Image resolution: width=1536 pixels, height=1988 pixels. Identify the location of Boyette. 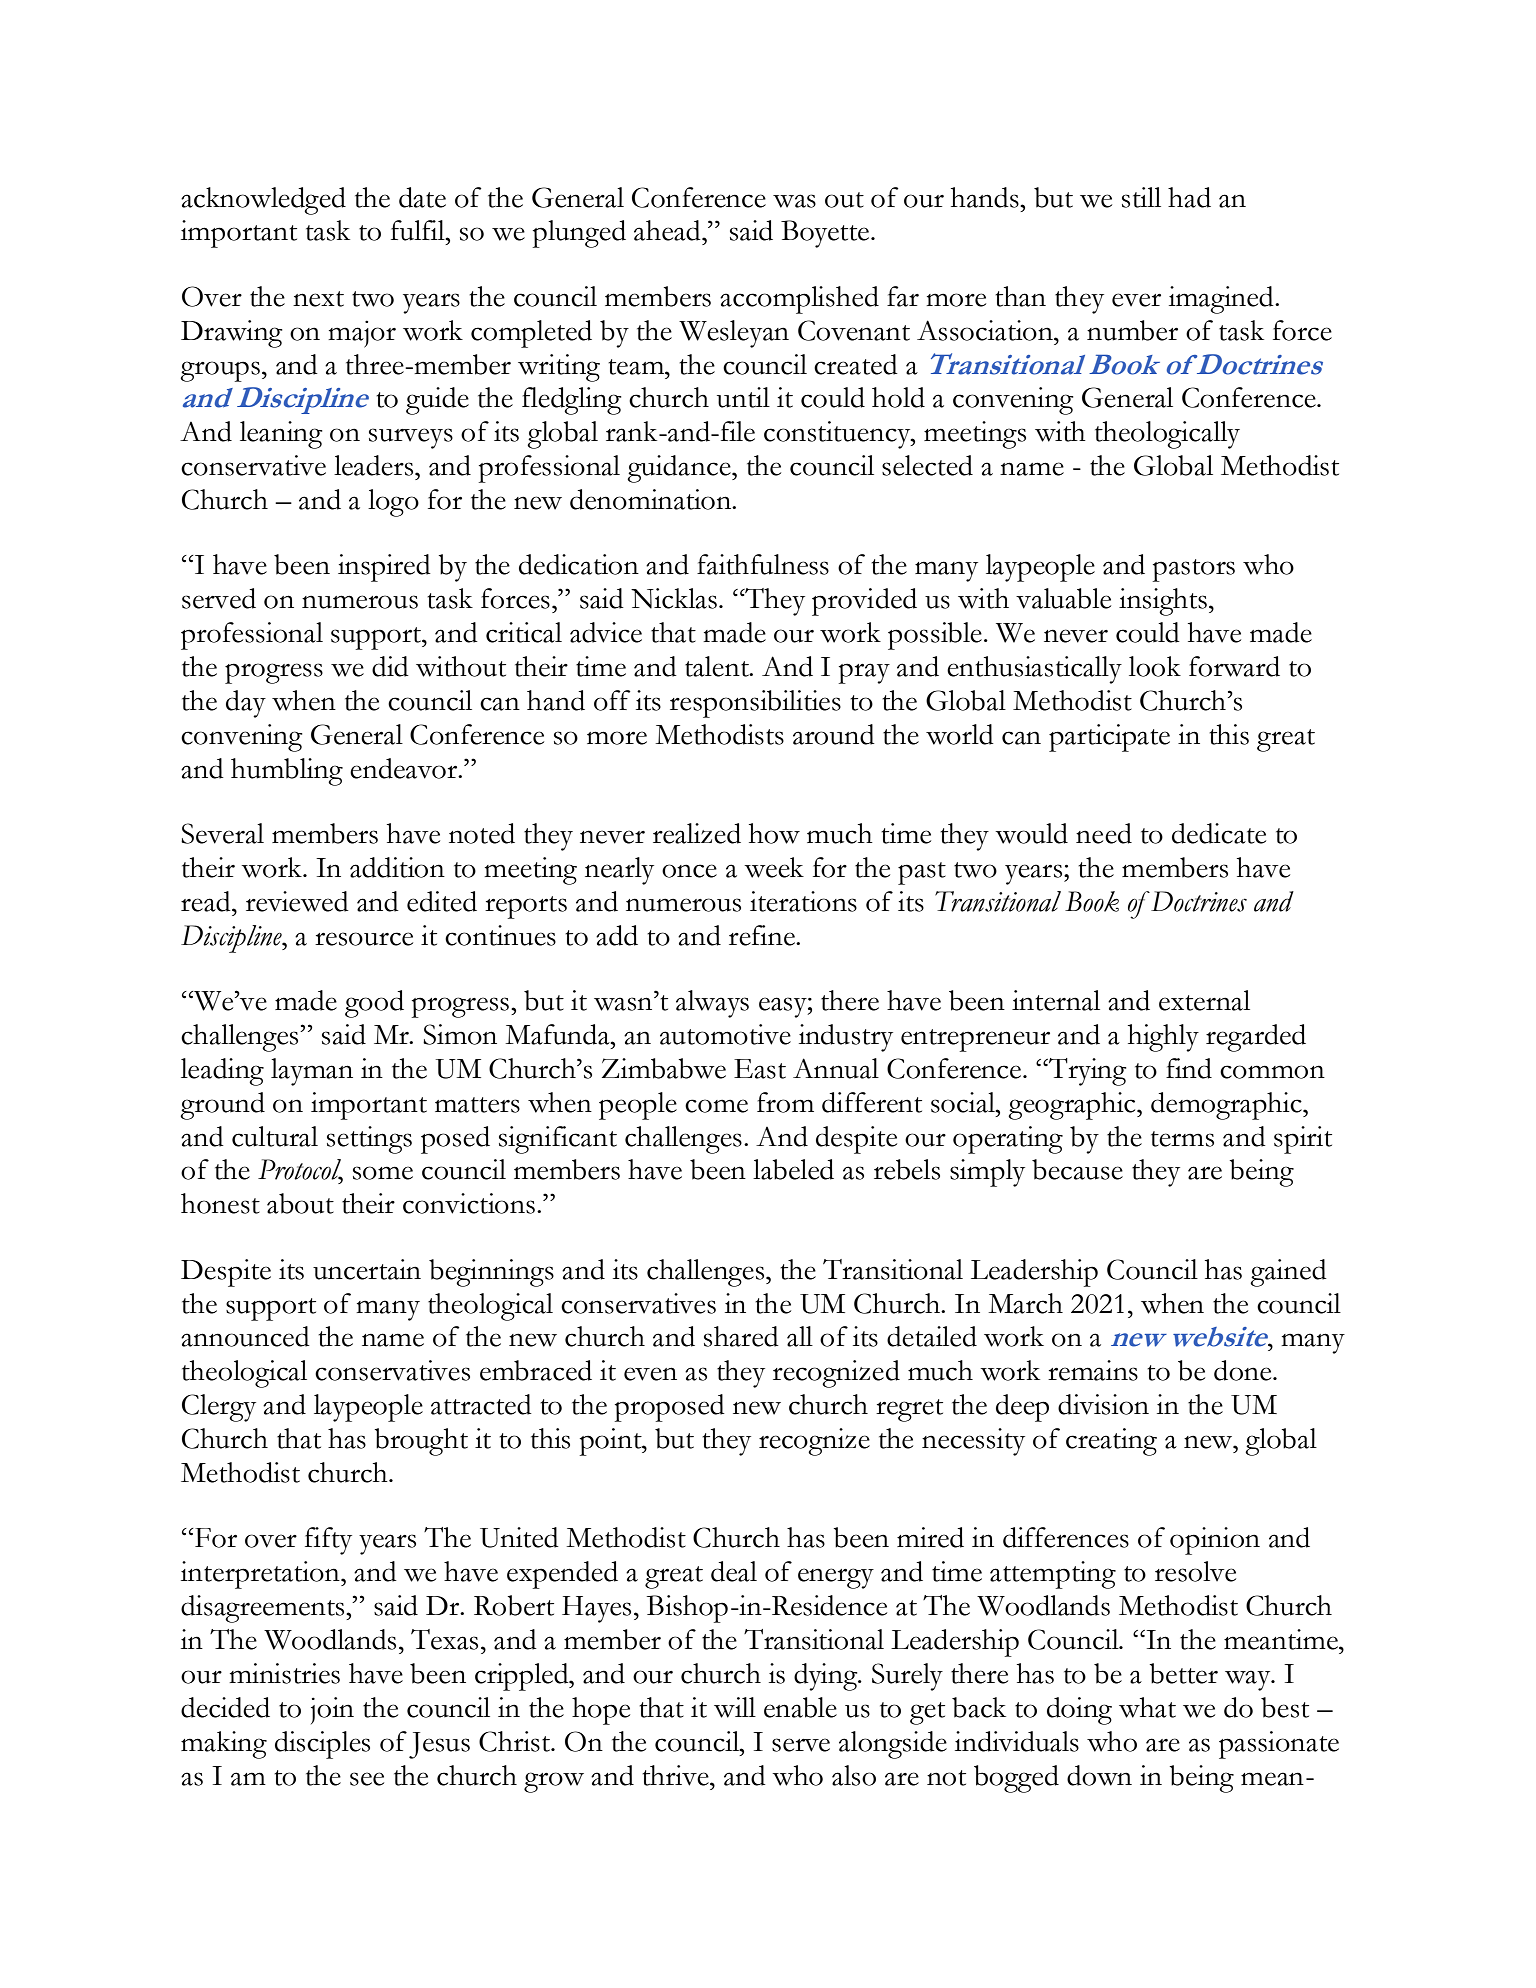
(826, 234).
